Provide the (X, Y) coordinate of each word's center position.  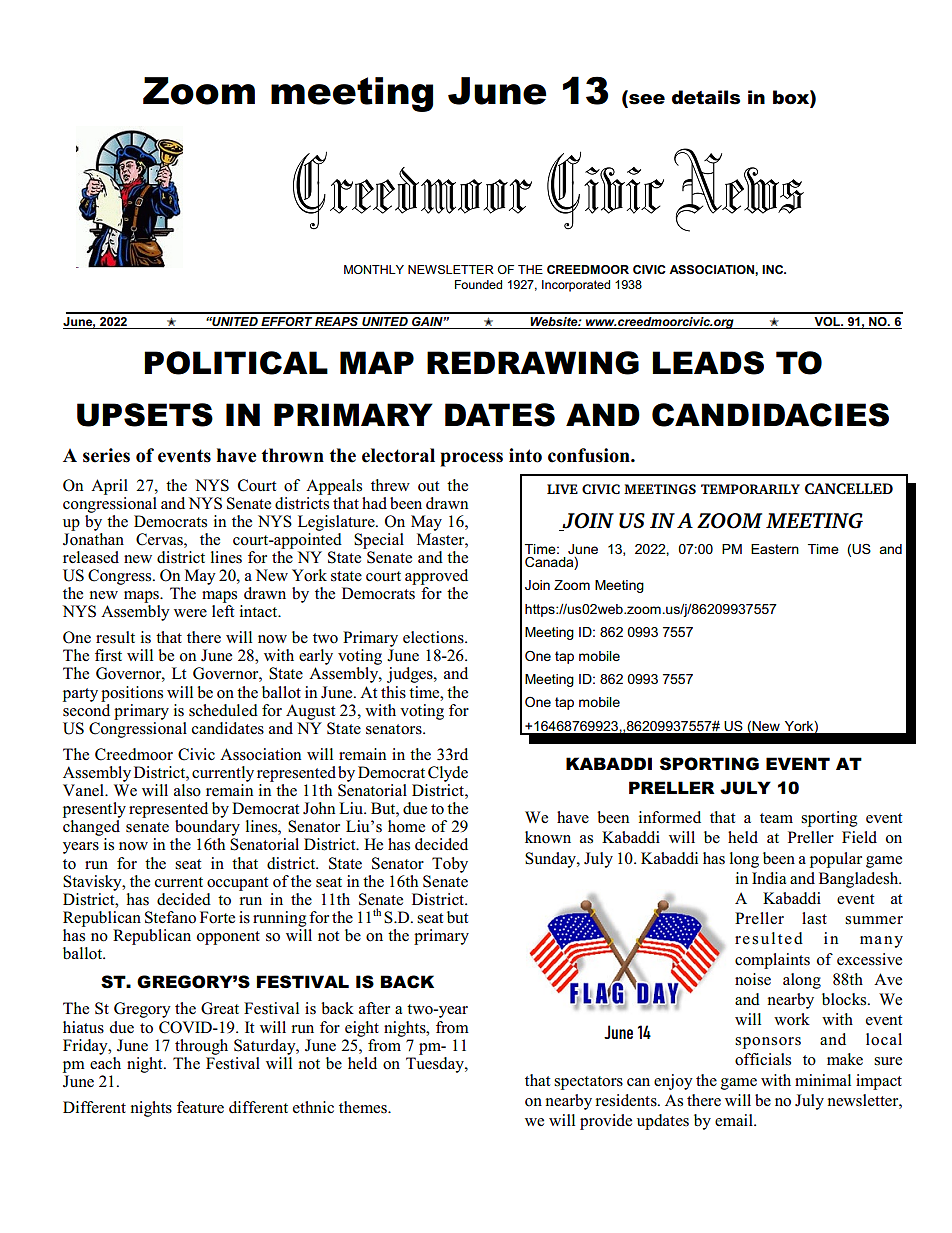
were (190, 613)
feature (200, 1107)
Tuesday (436, 1063)
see (646, 100)
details (706, 97)
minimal (823, 1080)
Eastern (775, 549)
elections (434, 637)
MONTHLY (374, 269)
